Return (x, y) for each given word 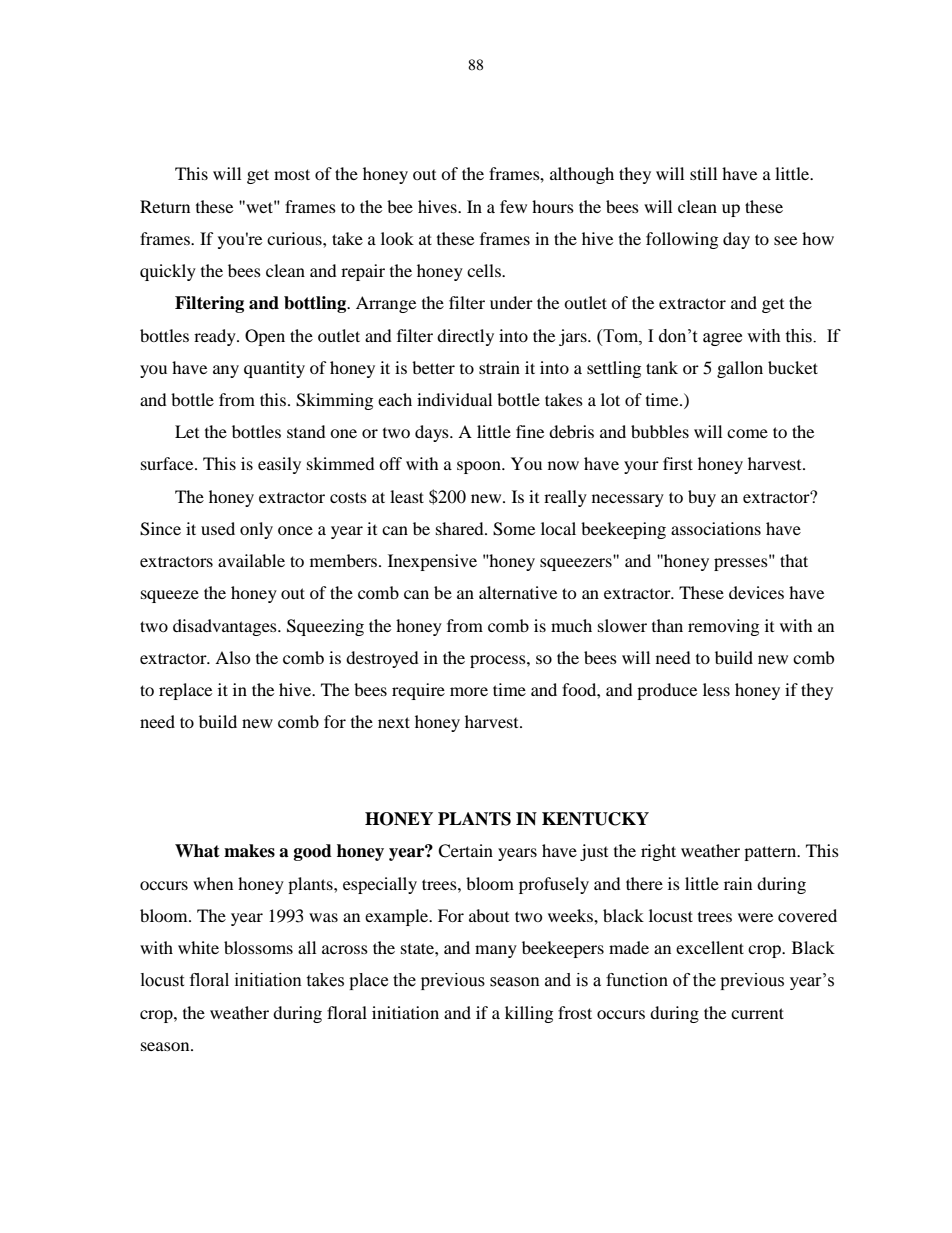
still (703, 173)
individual (454, 399)
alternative (518, 592)
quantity (274, 369)
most (292, 174)
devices (756, 592)
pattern (771, 853)
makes (249, 851)
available (251, 560)
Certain (465, 851)
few (513, 206)
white (198, 947)
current (757, 1013)
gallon (740, 369)
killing (529, 1014)
